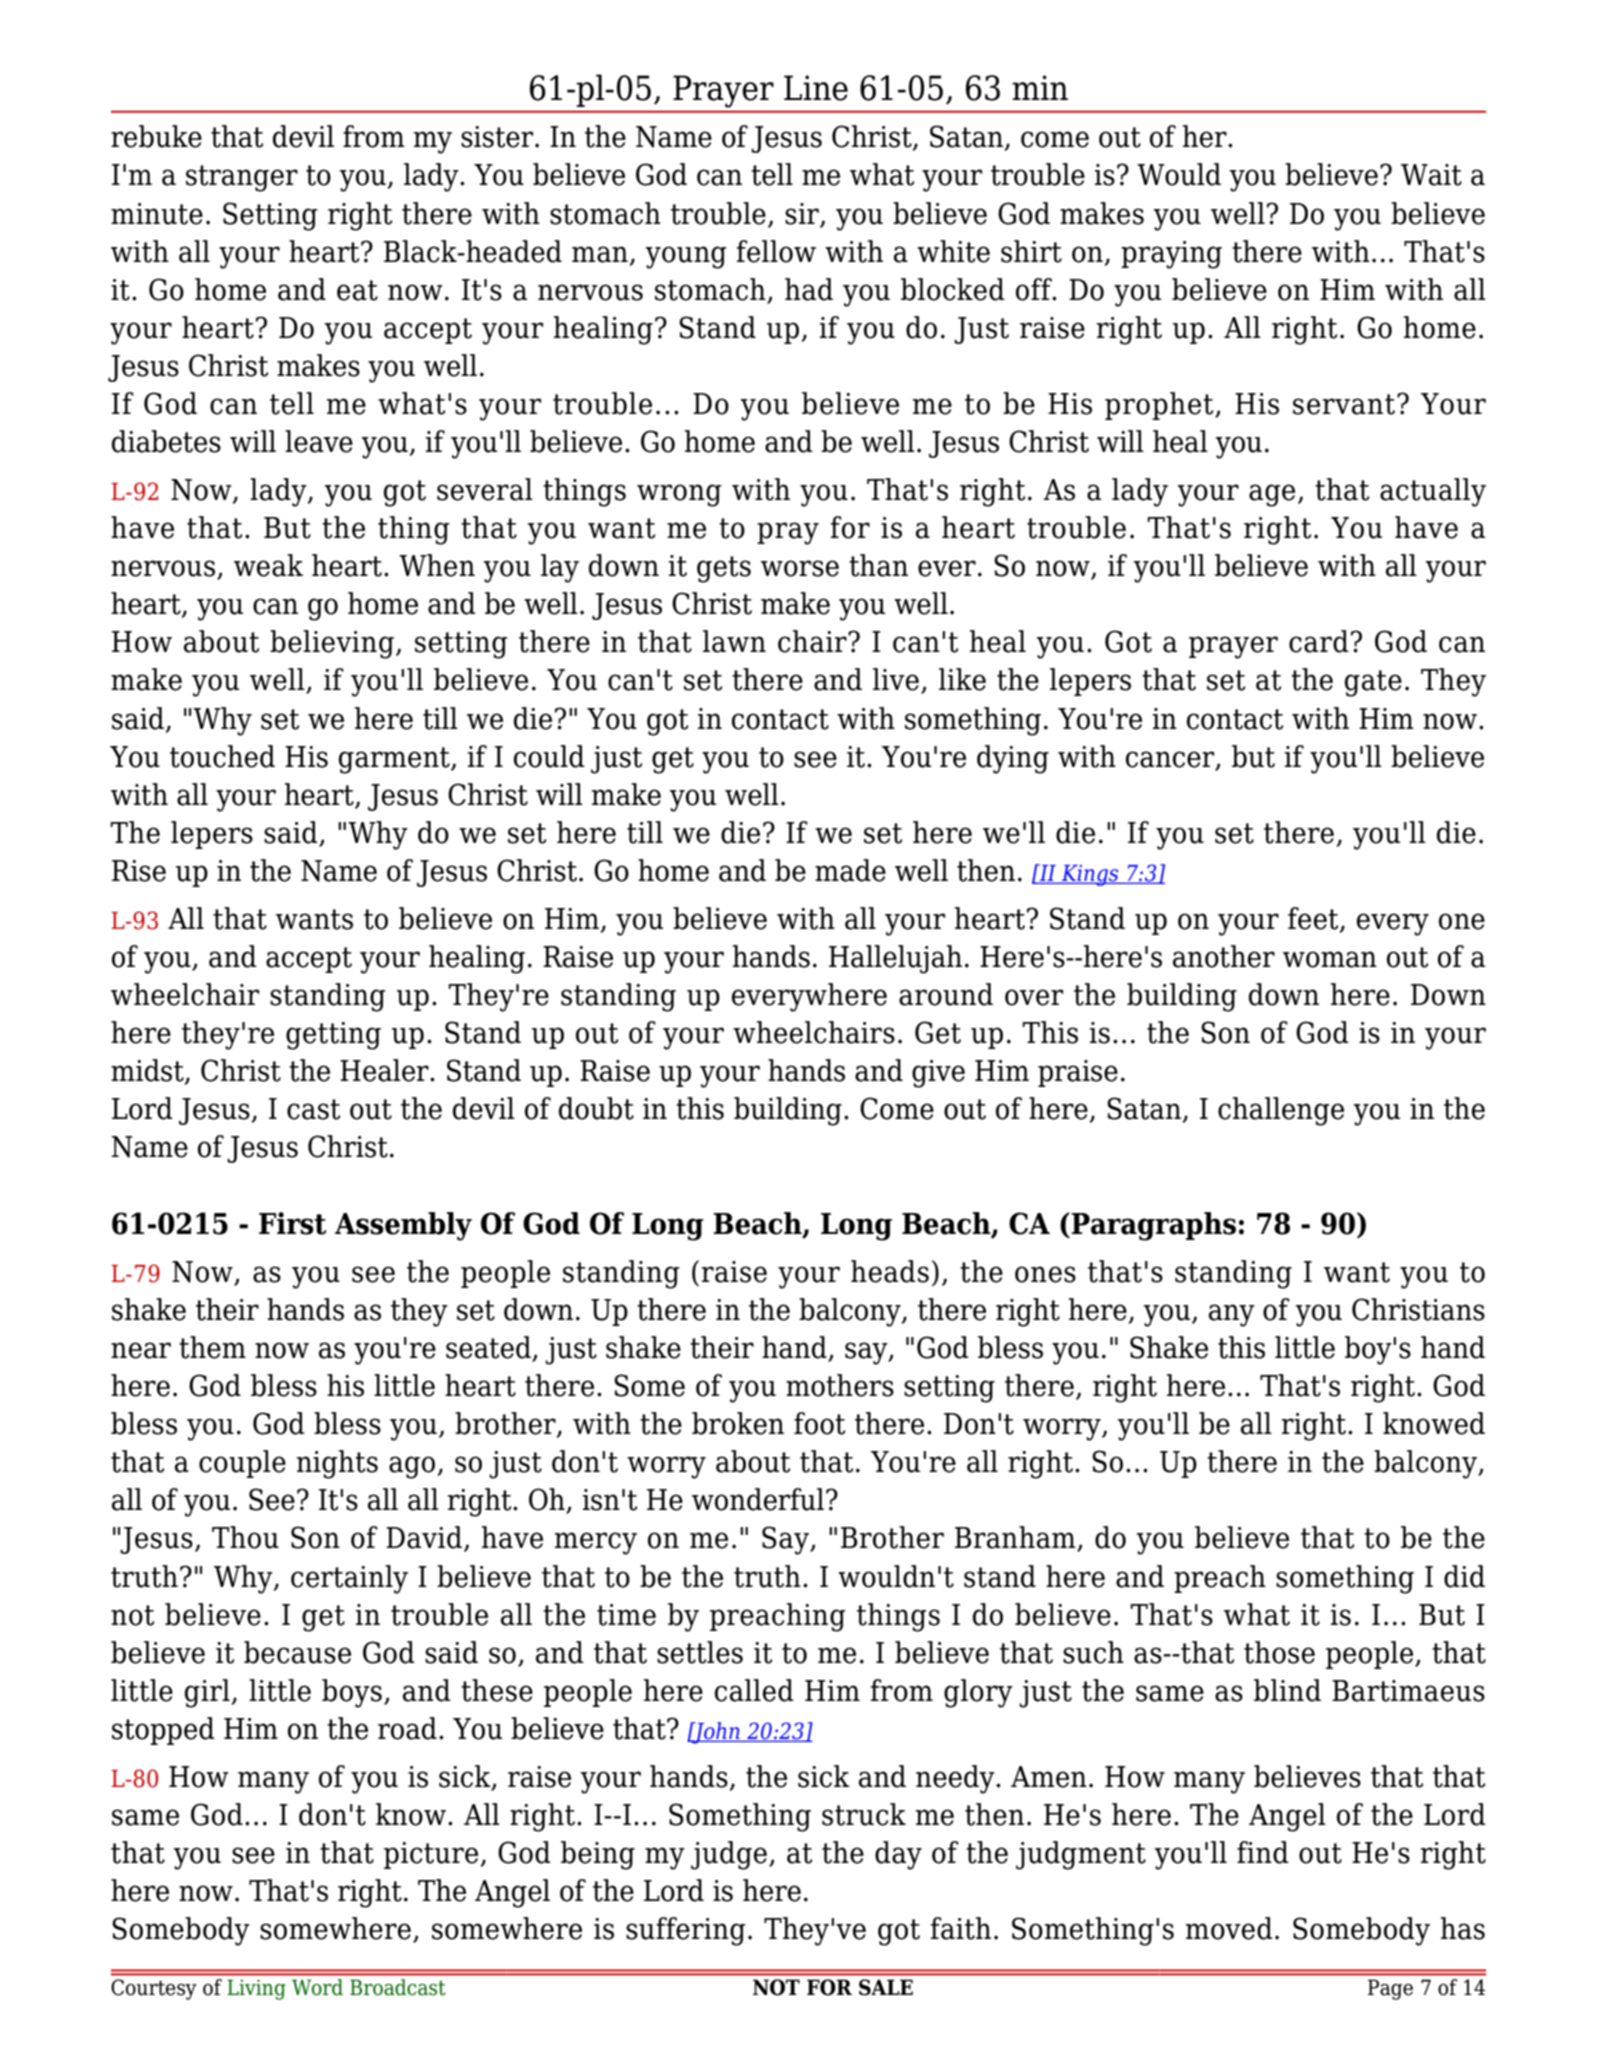 Image resolution: width=1597 pixels, height=2067 pixels. What do you see at coordinates (333, 1036) in the image?
I see `getting` at bounding box center [333, 1036].
